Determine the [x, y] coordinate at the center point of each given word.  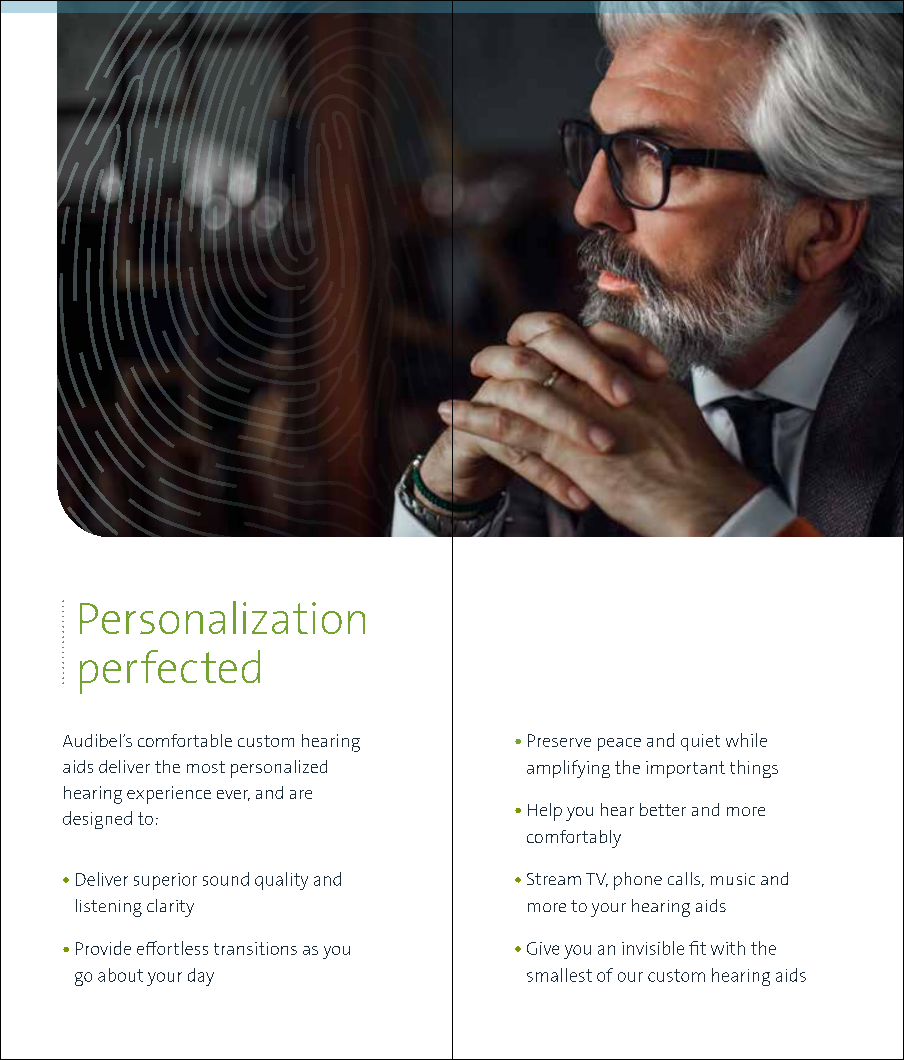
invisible [653, 948]
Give [543, 948]
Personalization [222, 617]
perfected [170, 672]
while [746, 740]
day [201, 977]
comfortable [185, 740]
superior [165, 881]
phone [638, 881]
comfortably [574, 839]
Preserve [559, 740]
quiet [700, 742]
